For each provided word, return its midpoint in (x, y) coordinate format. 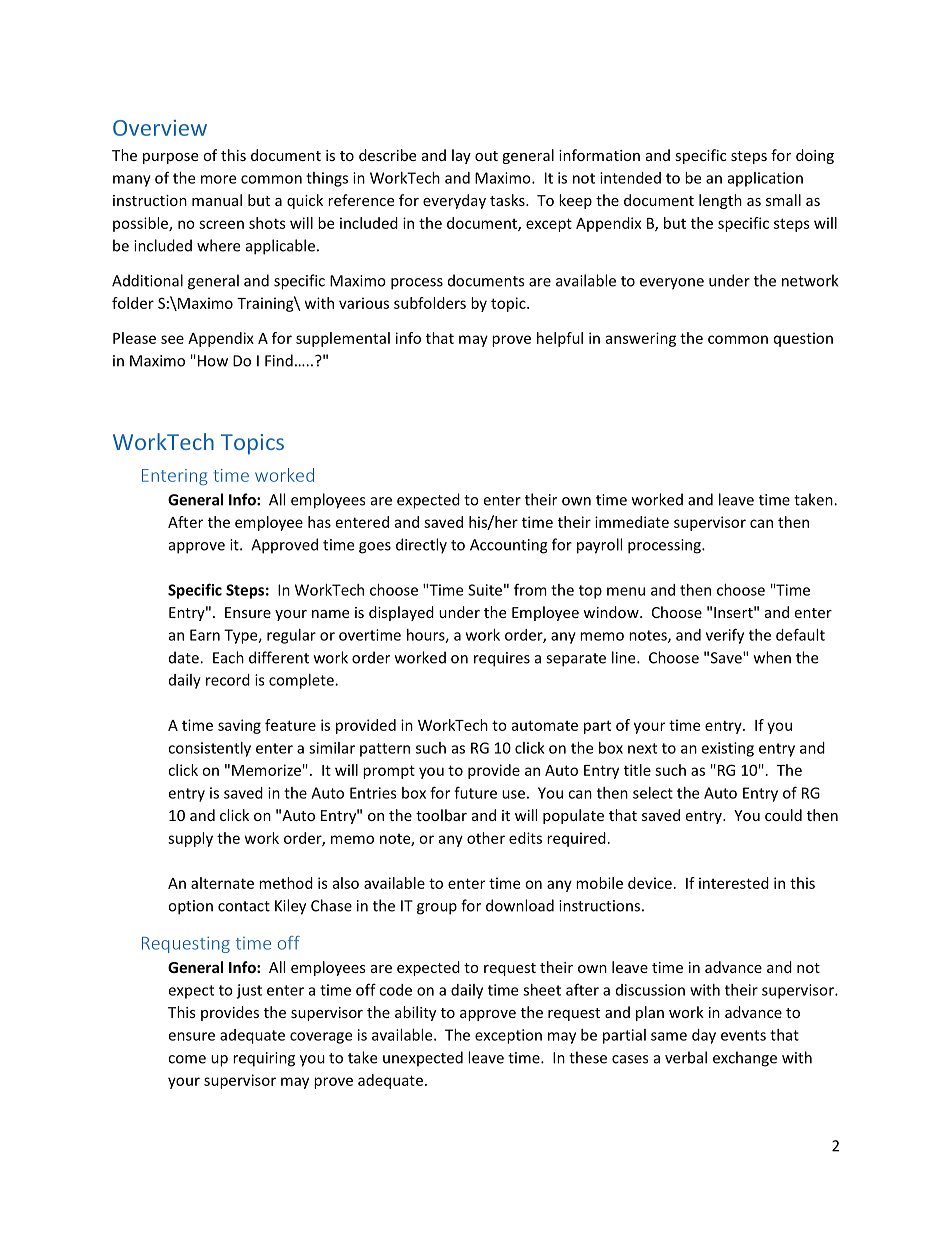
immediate (632, 522)
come (187, 1059)
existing (727, 749)
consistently (209, 749)
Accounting (509, 546)
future (475, 792)
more (218, 179)
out (486, 156)
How (213, 361)
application (765, 179)
